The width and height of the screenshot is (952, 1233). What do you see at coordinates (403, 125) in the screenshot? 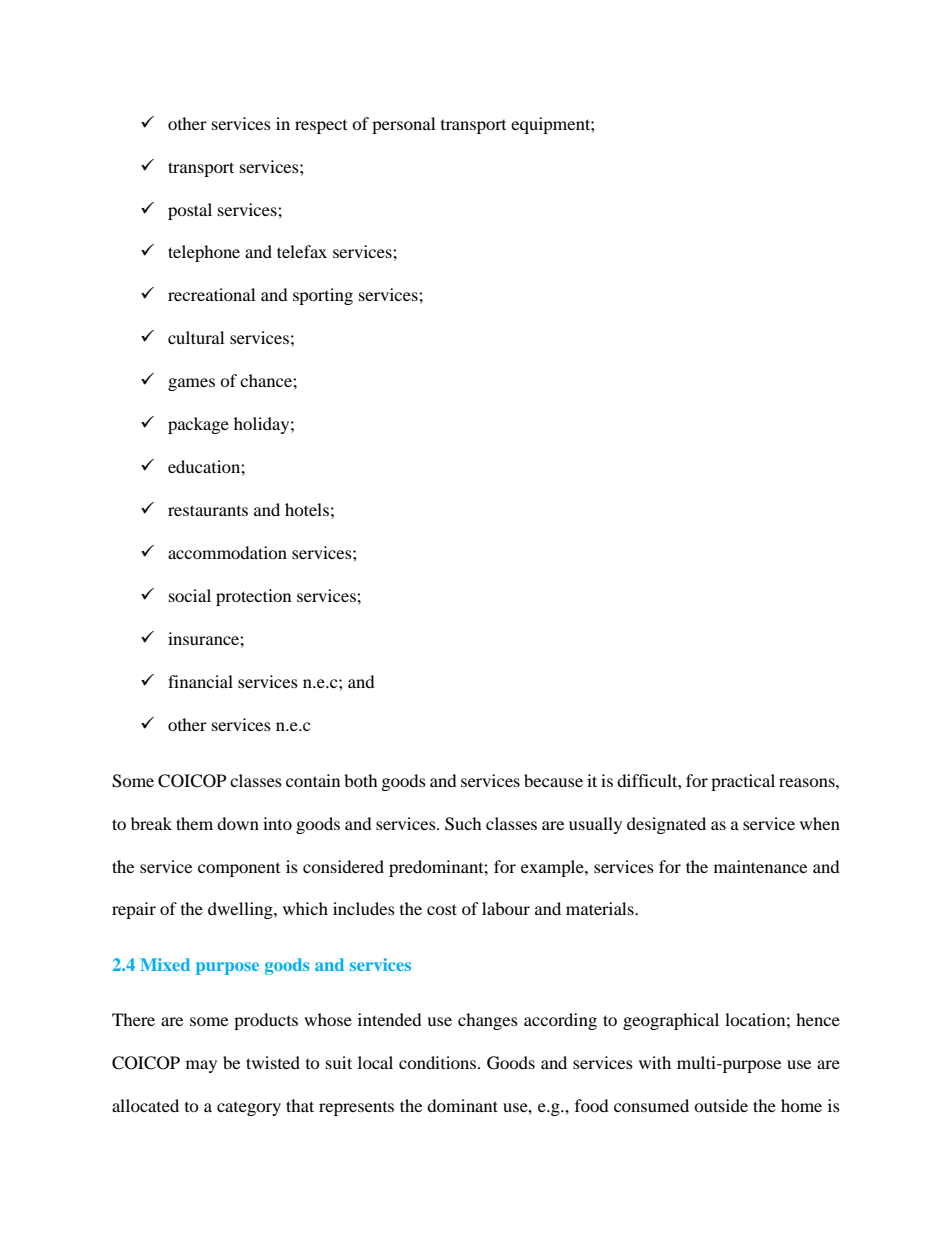
I see `personal` at bounding box center [403, 125].
